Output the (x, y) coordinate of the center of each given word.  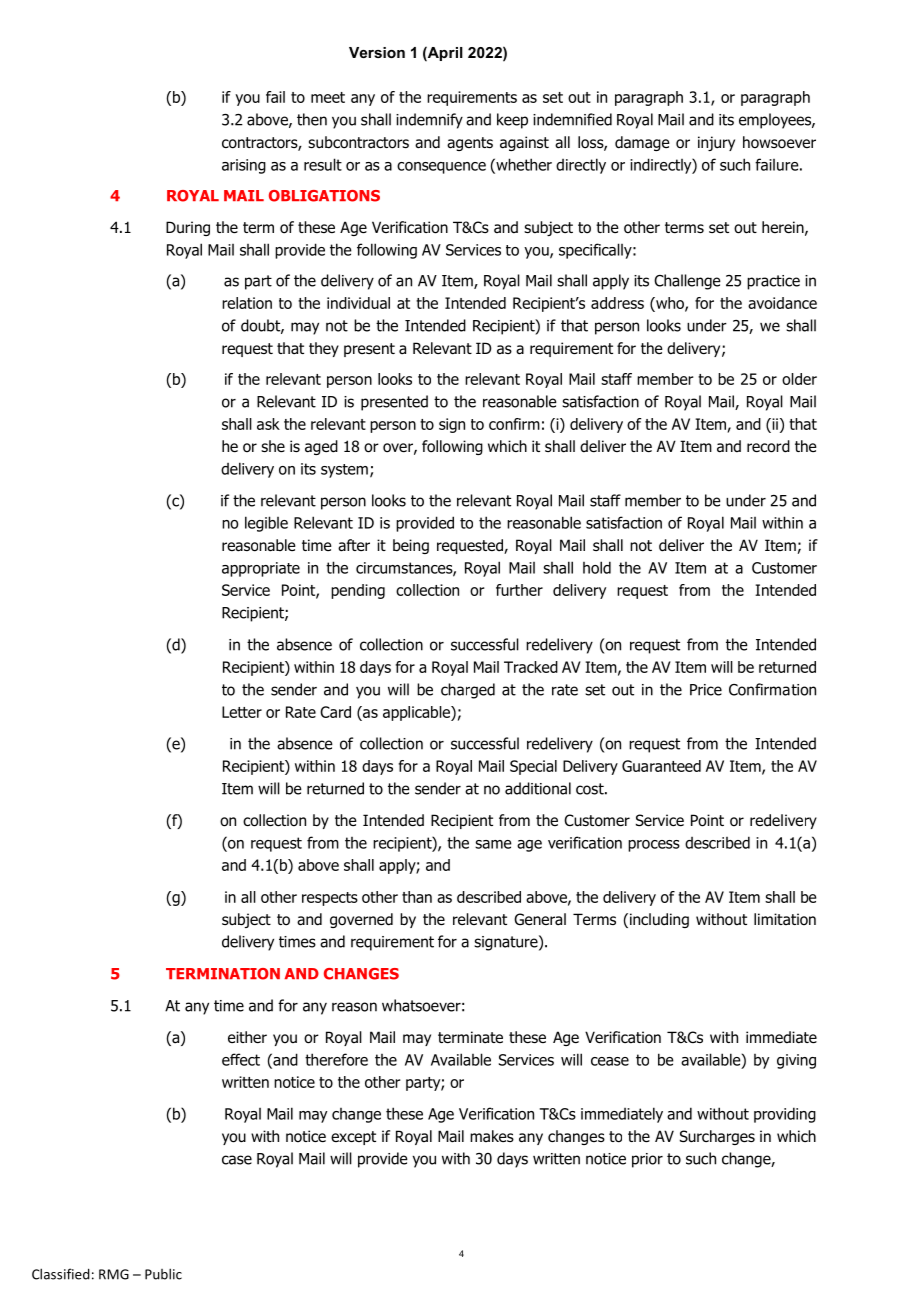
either (247, 1037)
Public (163, 1274)
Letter (242, 712)
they (324, 349)
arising (244, 166)
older (799, 379)
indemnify (429, 121)
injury (716, 143)
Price (706, 690)
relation (247, 303)
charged (468, 691)
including (658, 920)
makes (492, 1136)
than (417, 897)
